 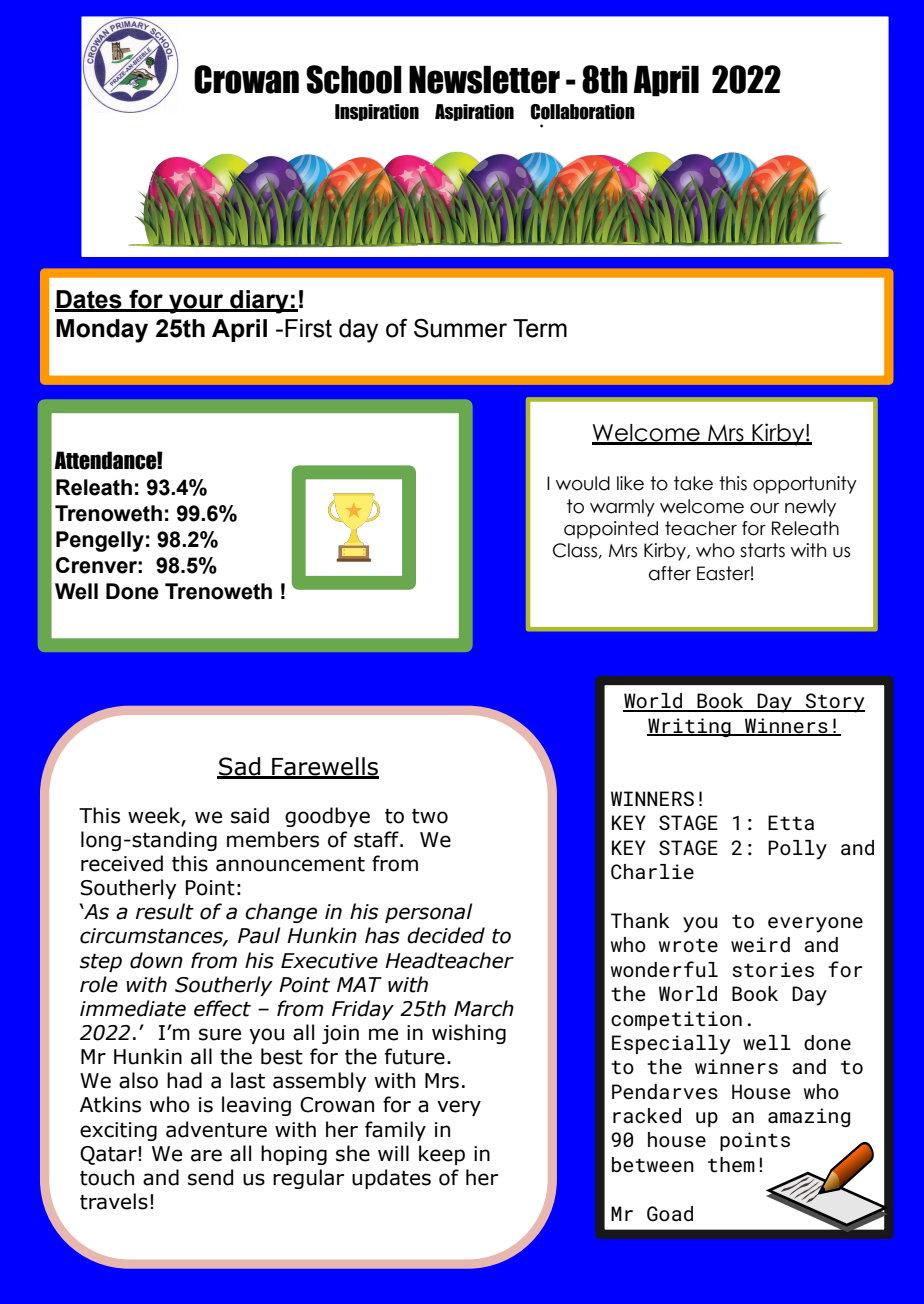 What do you see at coordinates (474, 112) in the screenshot?
I see `Aspiration` at bounding box center [474, 112].
